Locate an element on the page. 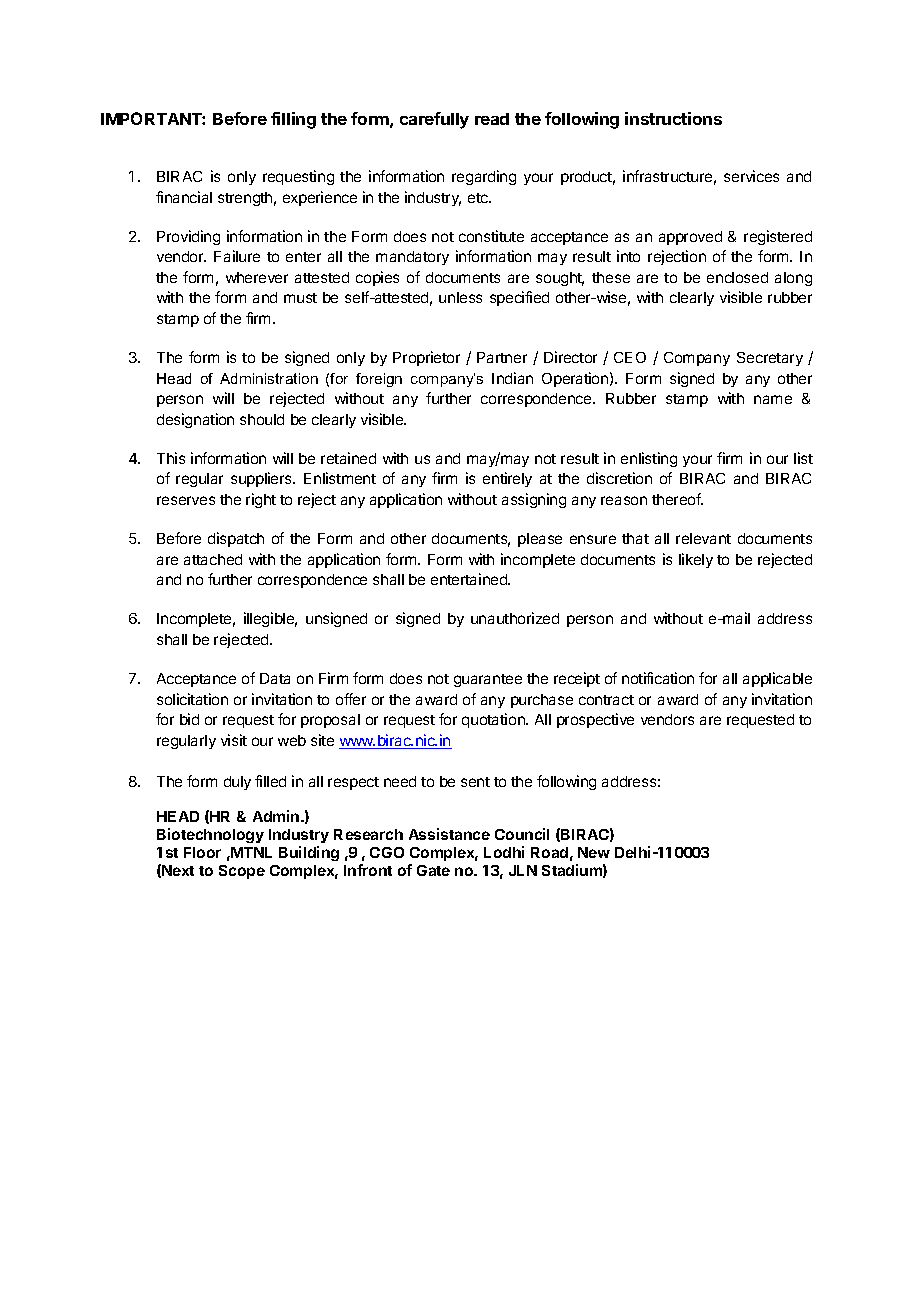  entirely is located at coordinates (507, 479).
